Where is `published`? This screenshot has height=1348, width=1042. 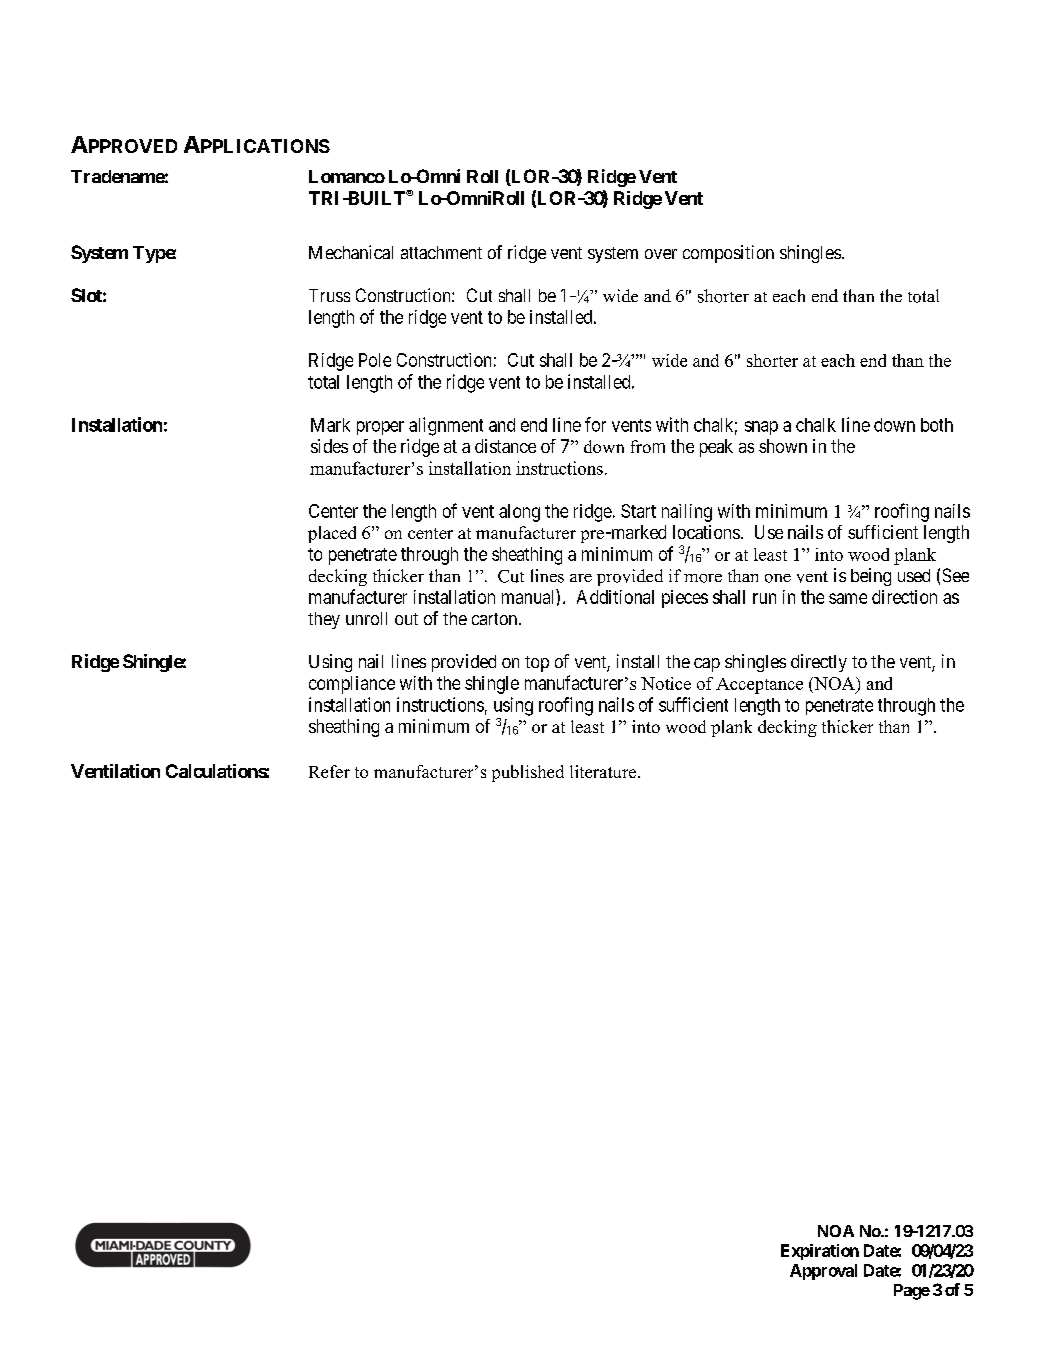 published is located at coordinates (528, 773).
